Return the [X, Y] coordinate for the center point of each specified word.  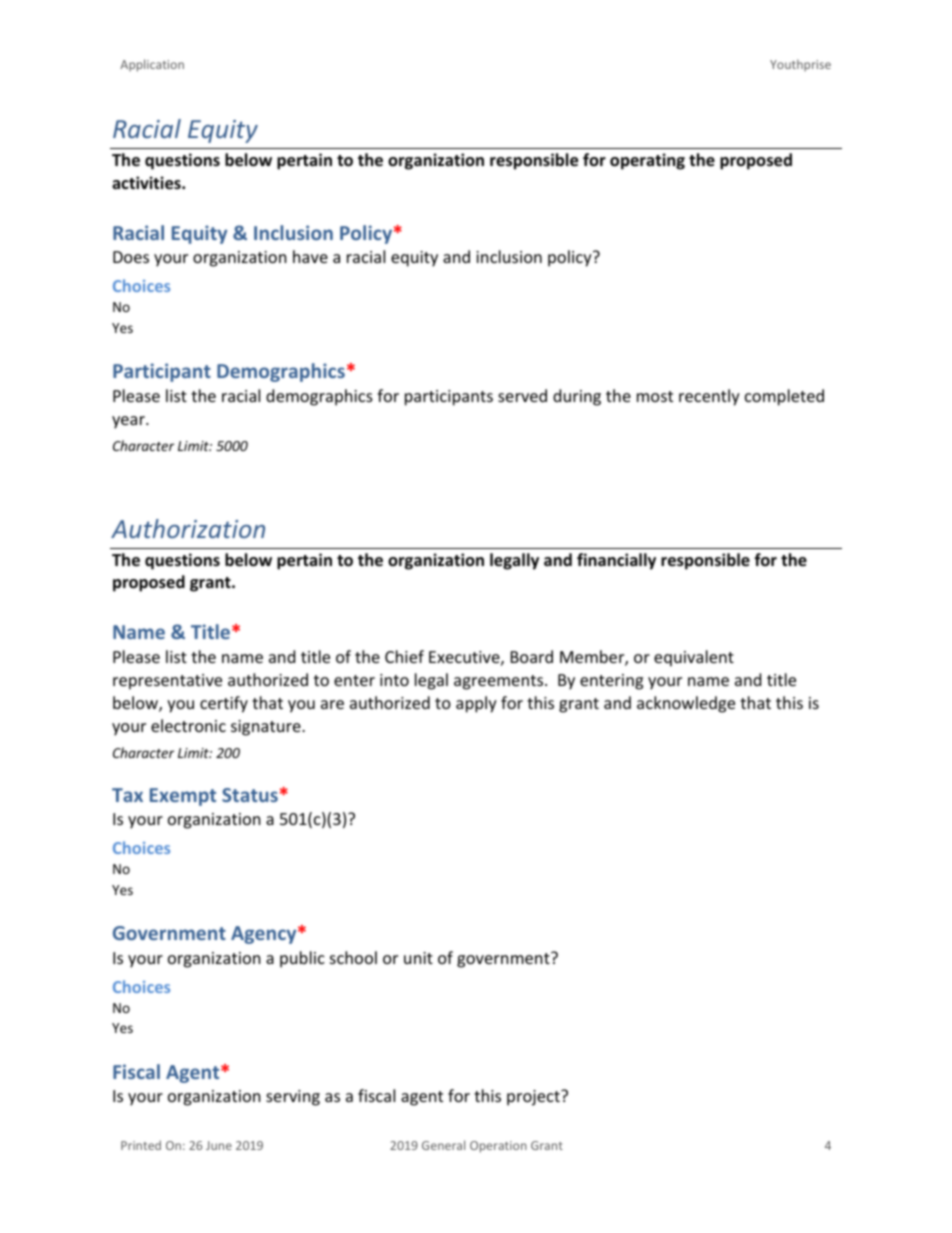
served [522, 395]
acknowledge [686, 704]
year [129, 422]
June [219, 1145]
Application [152, 65]
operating [647, 161]
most [655, 396]
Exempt [183, 797]
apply [476, 704]
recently [709, 397]
